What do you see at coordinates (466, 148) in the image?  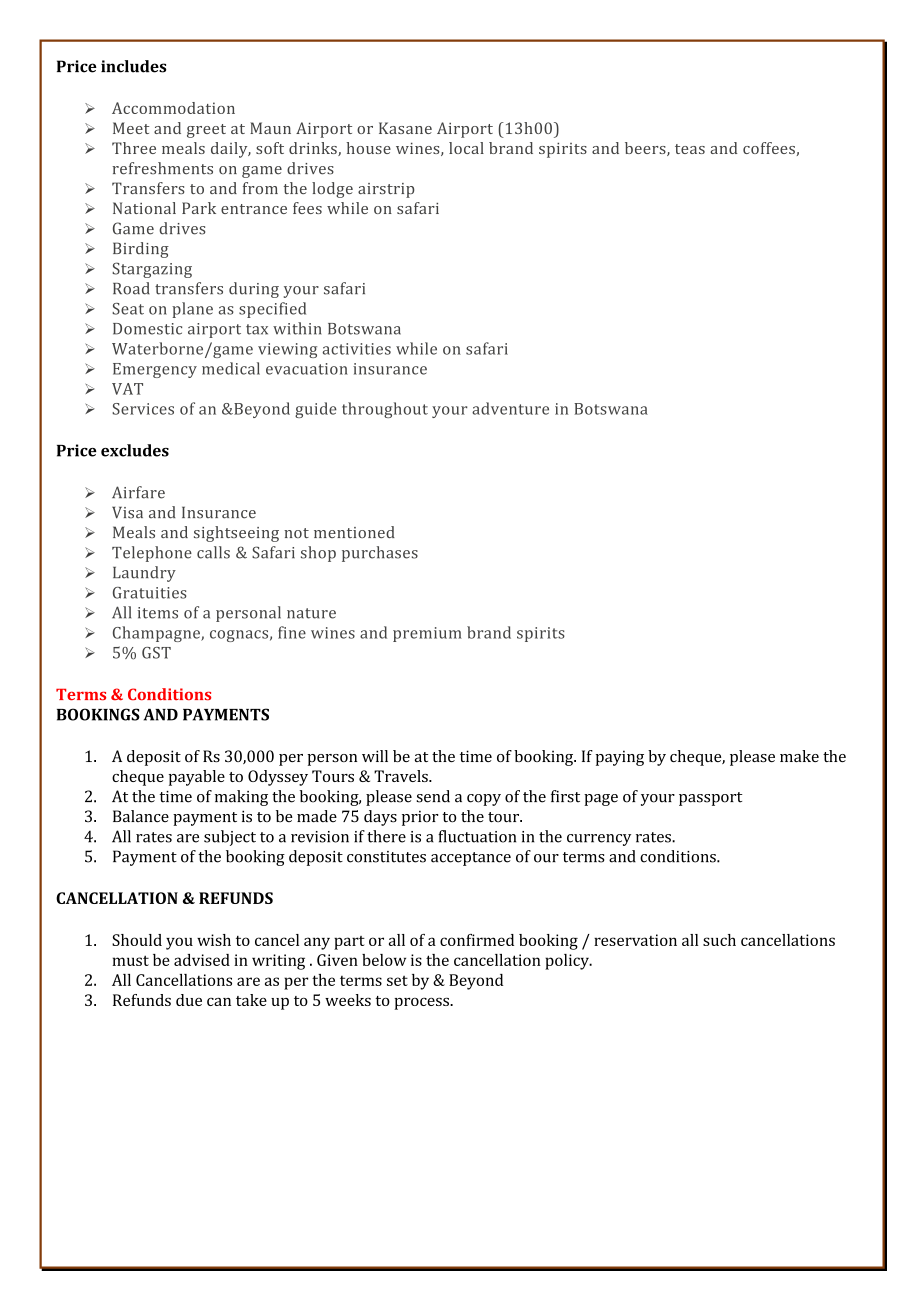 I see `local` at bounding box center [466, 148].
